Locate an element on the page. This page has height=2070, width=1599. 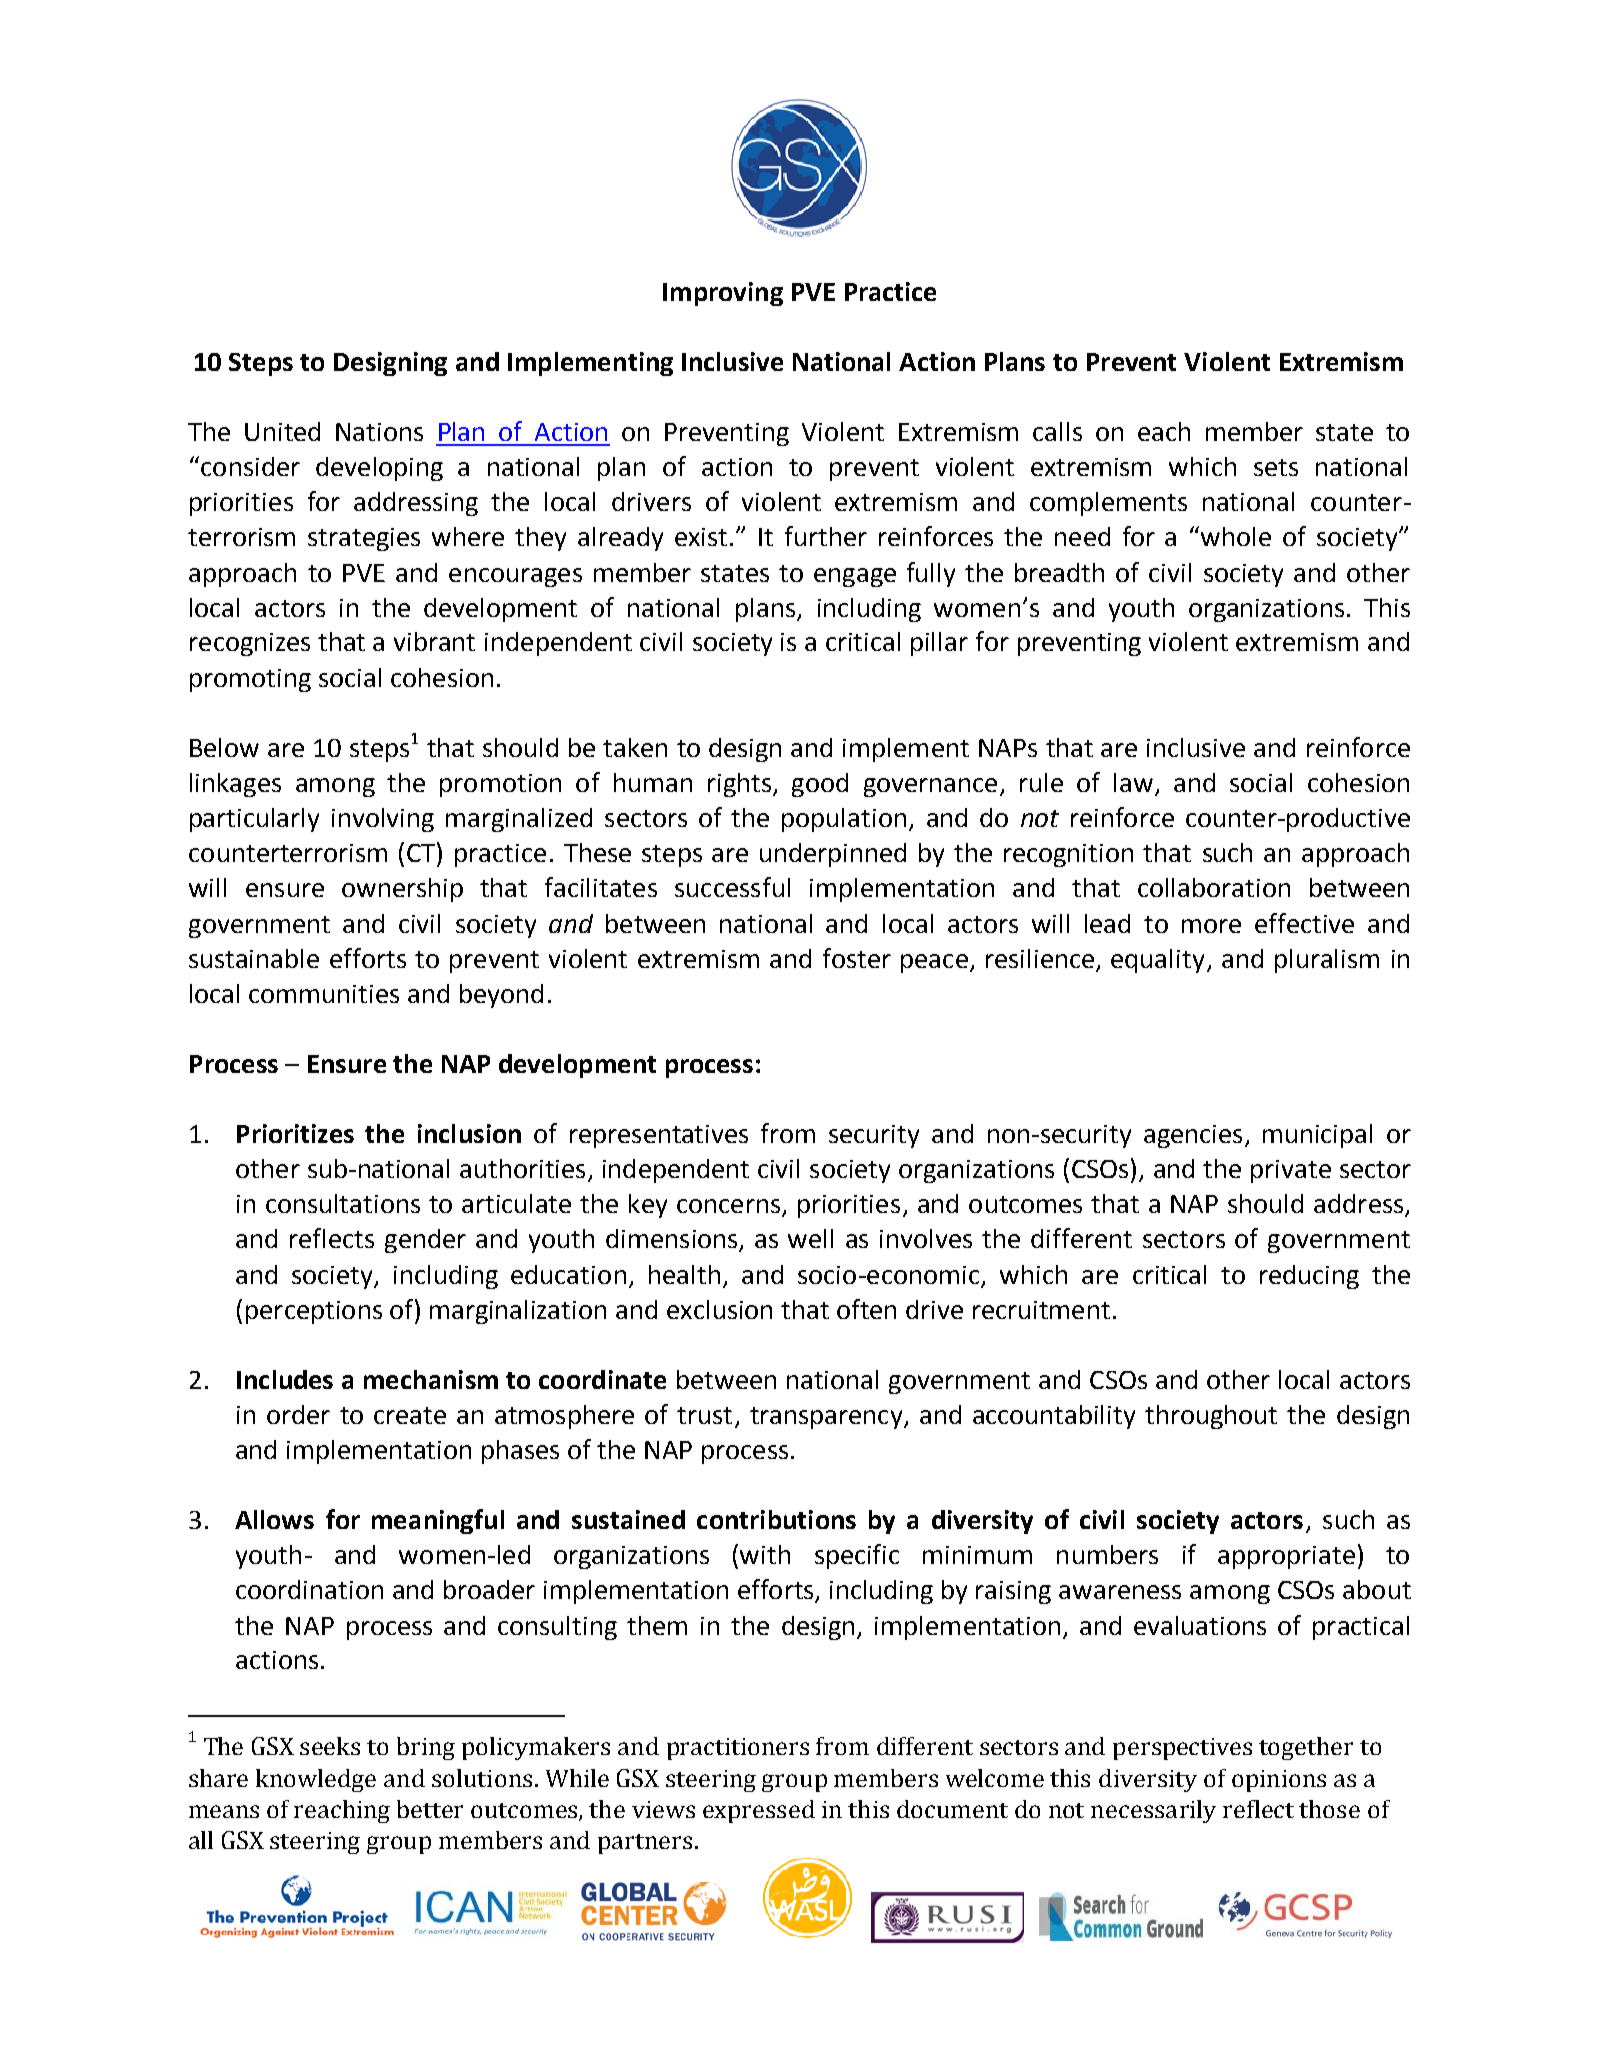
agencies is located at coordinates (1193, 1136).
